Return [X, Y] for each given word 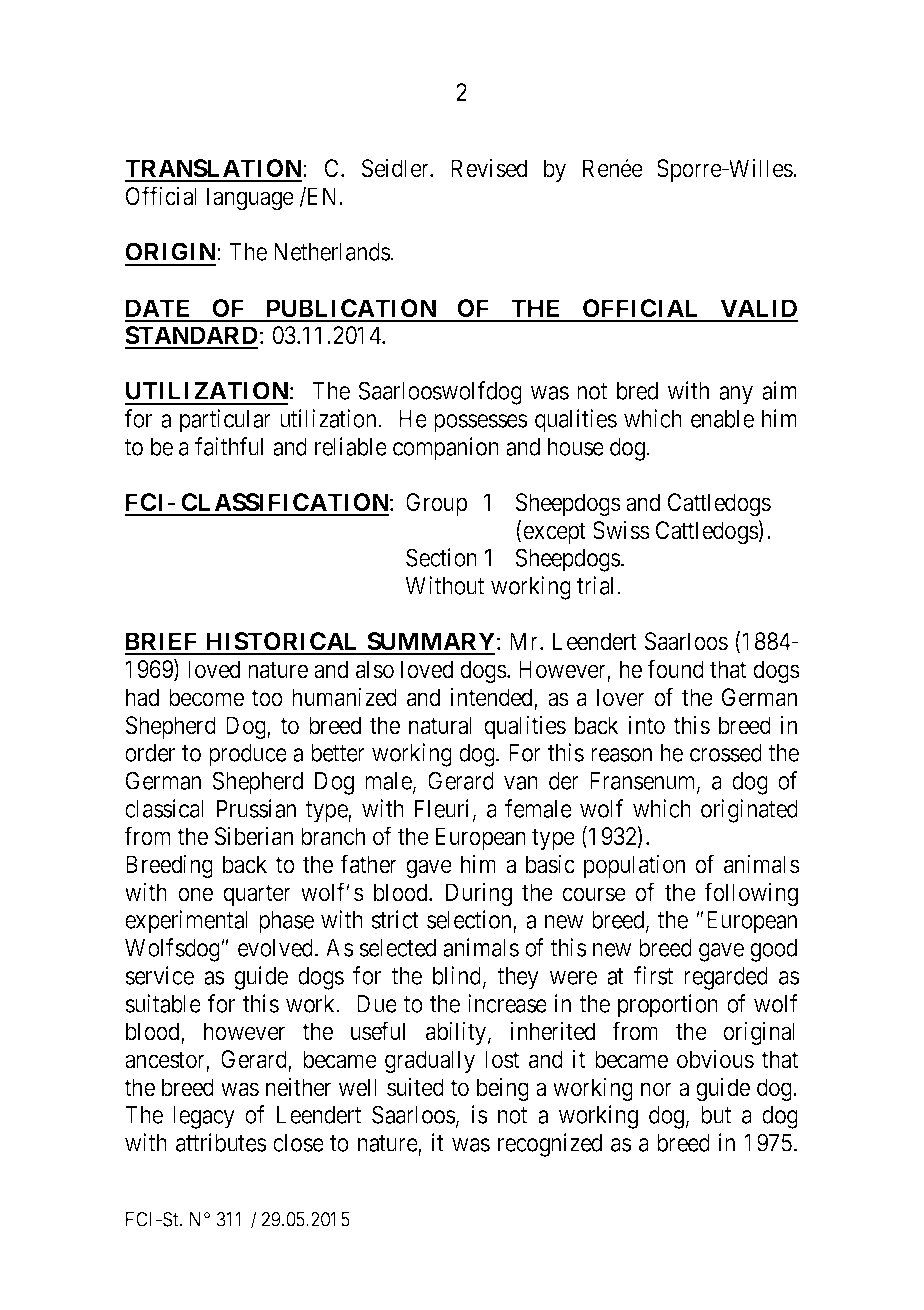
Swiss [621, 530]
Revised [489, 168]
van [521, 783]
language [250, 199]
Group [436, 504]
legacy [204, 1117]
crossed [726, 753]
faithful [229, 446]
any [736, 395]
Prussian [256, 808]
